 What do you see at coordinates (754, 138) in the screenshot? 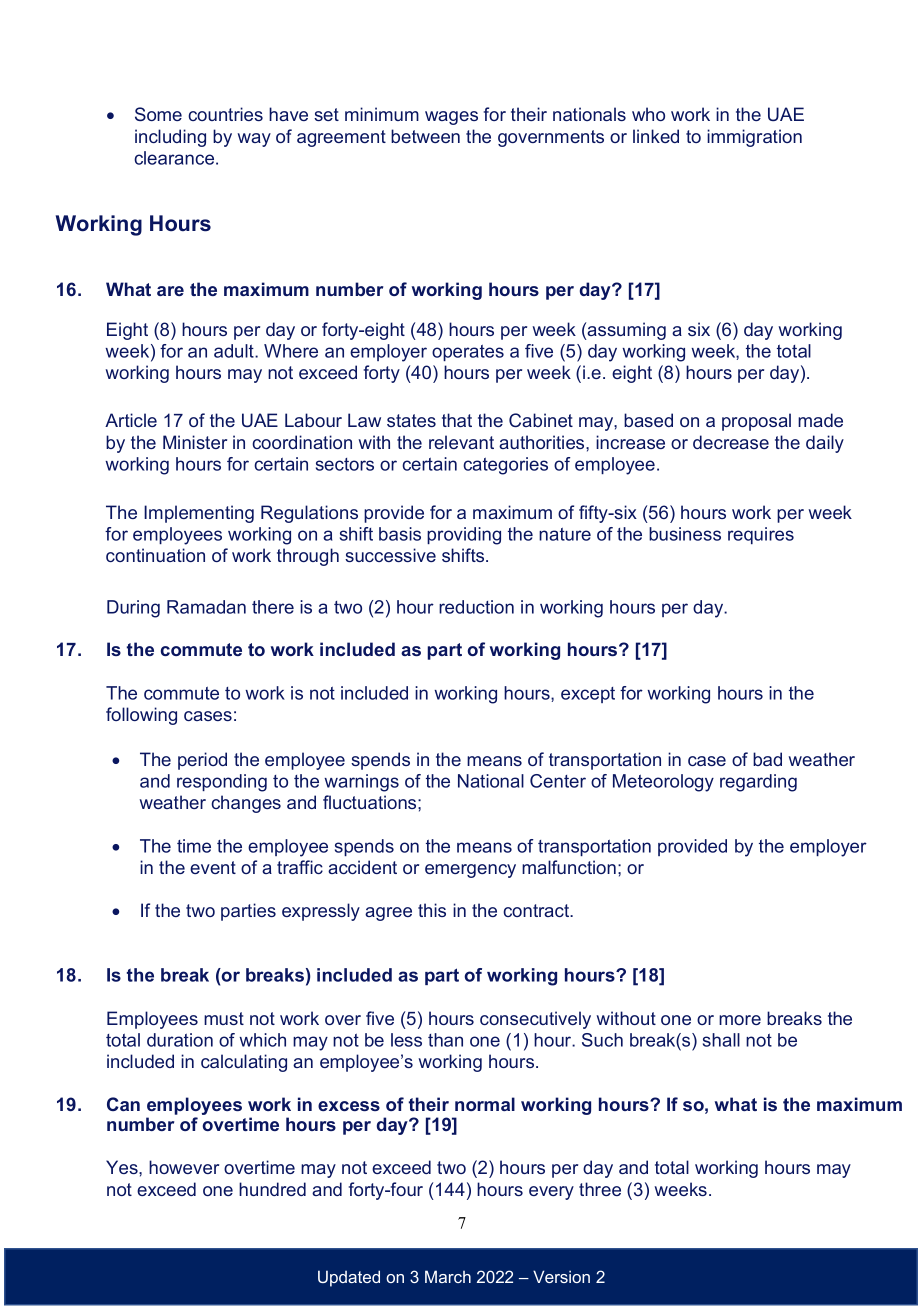
I see `immigration` at bounding box center [754, 138].
